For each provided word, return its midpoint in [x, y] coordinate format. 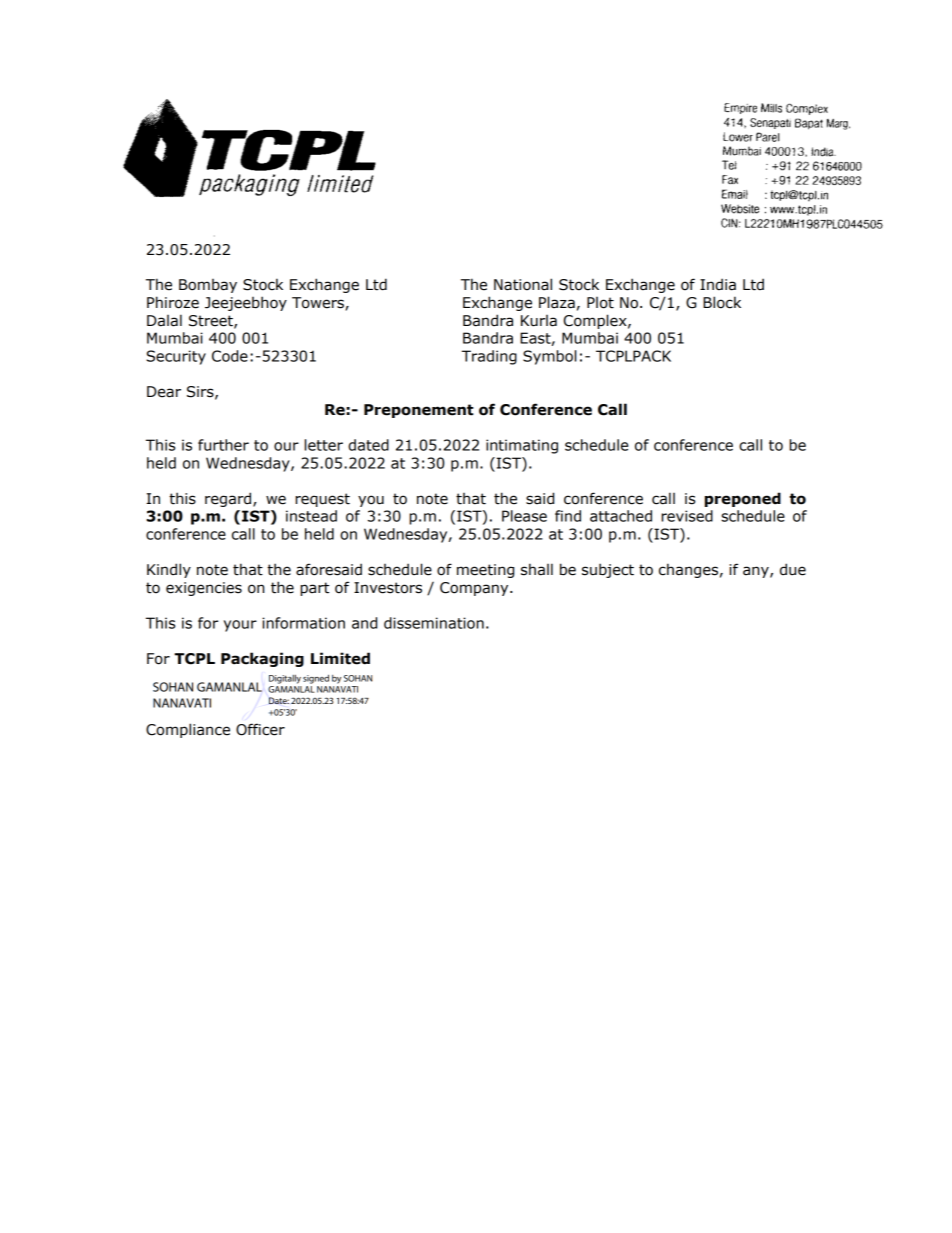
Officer [260, 729]
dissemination [434, 623]
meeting [485, 571]
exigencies [204, 589]
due [793, 569]
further [223, 445]
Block [722, 302]
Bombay [208, 286]
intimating [522, 446]
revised [687, 516]
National [523, 284]
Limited [340, 658]
